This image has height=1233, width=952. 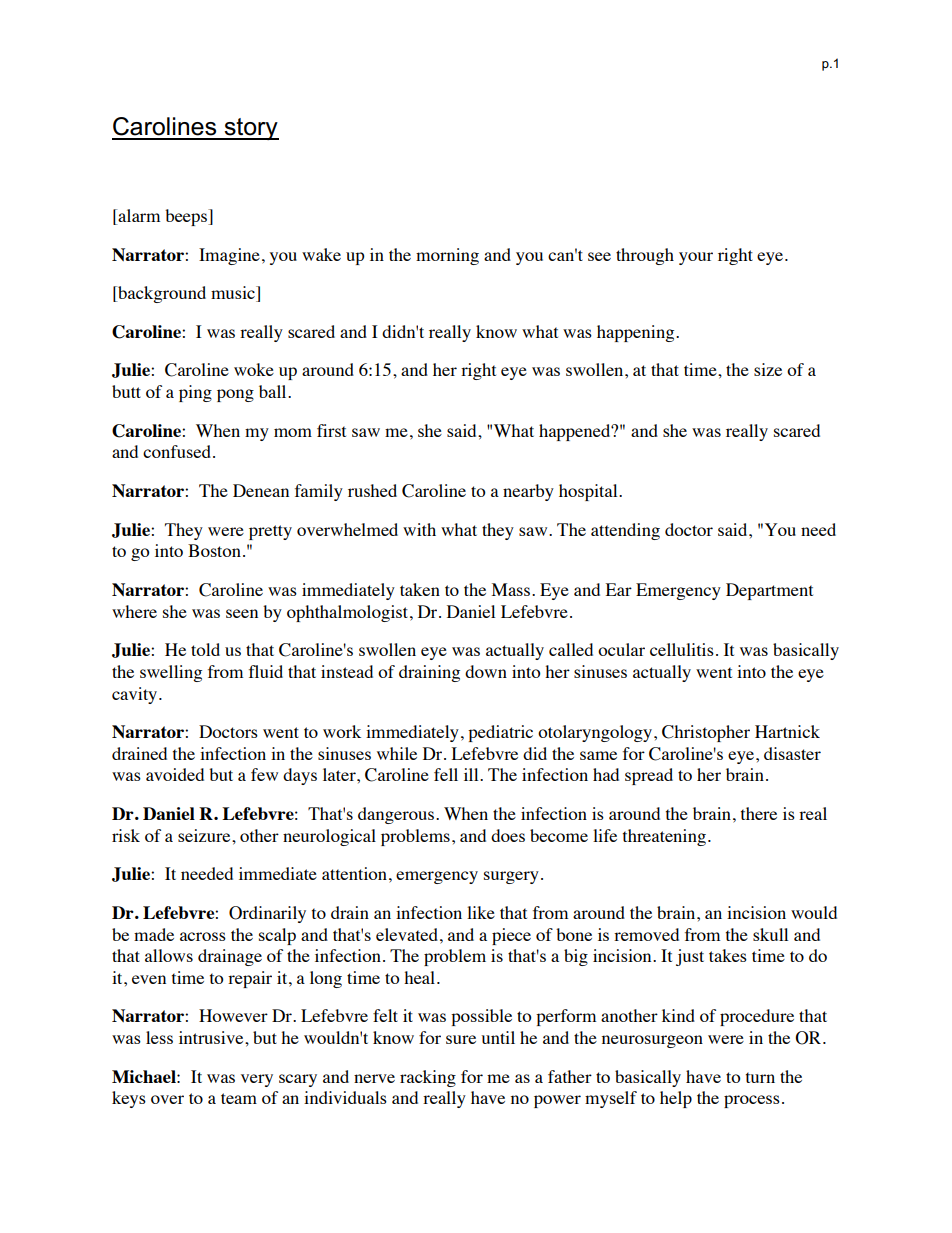 I want to click on down, so click(x=486, y=671).
